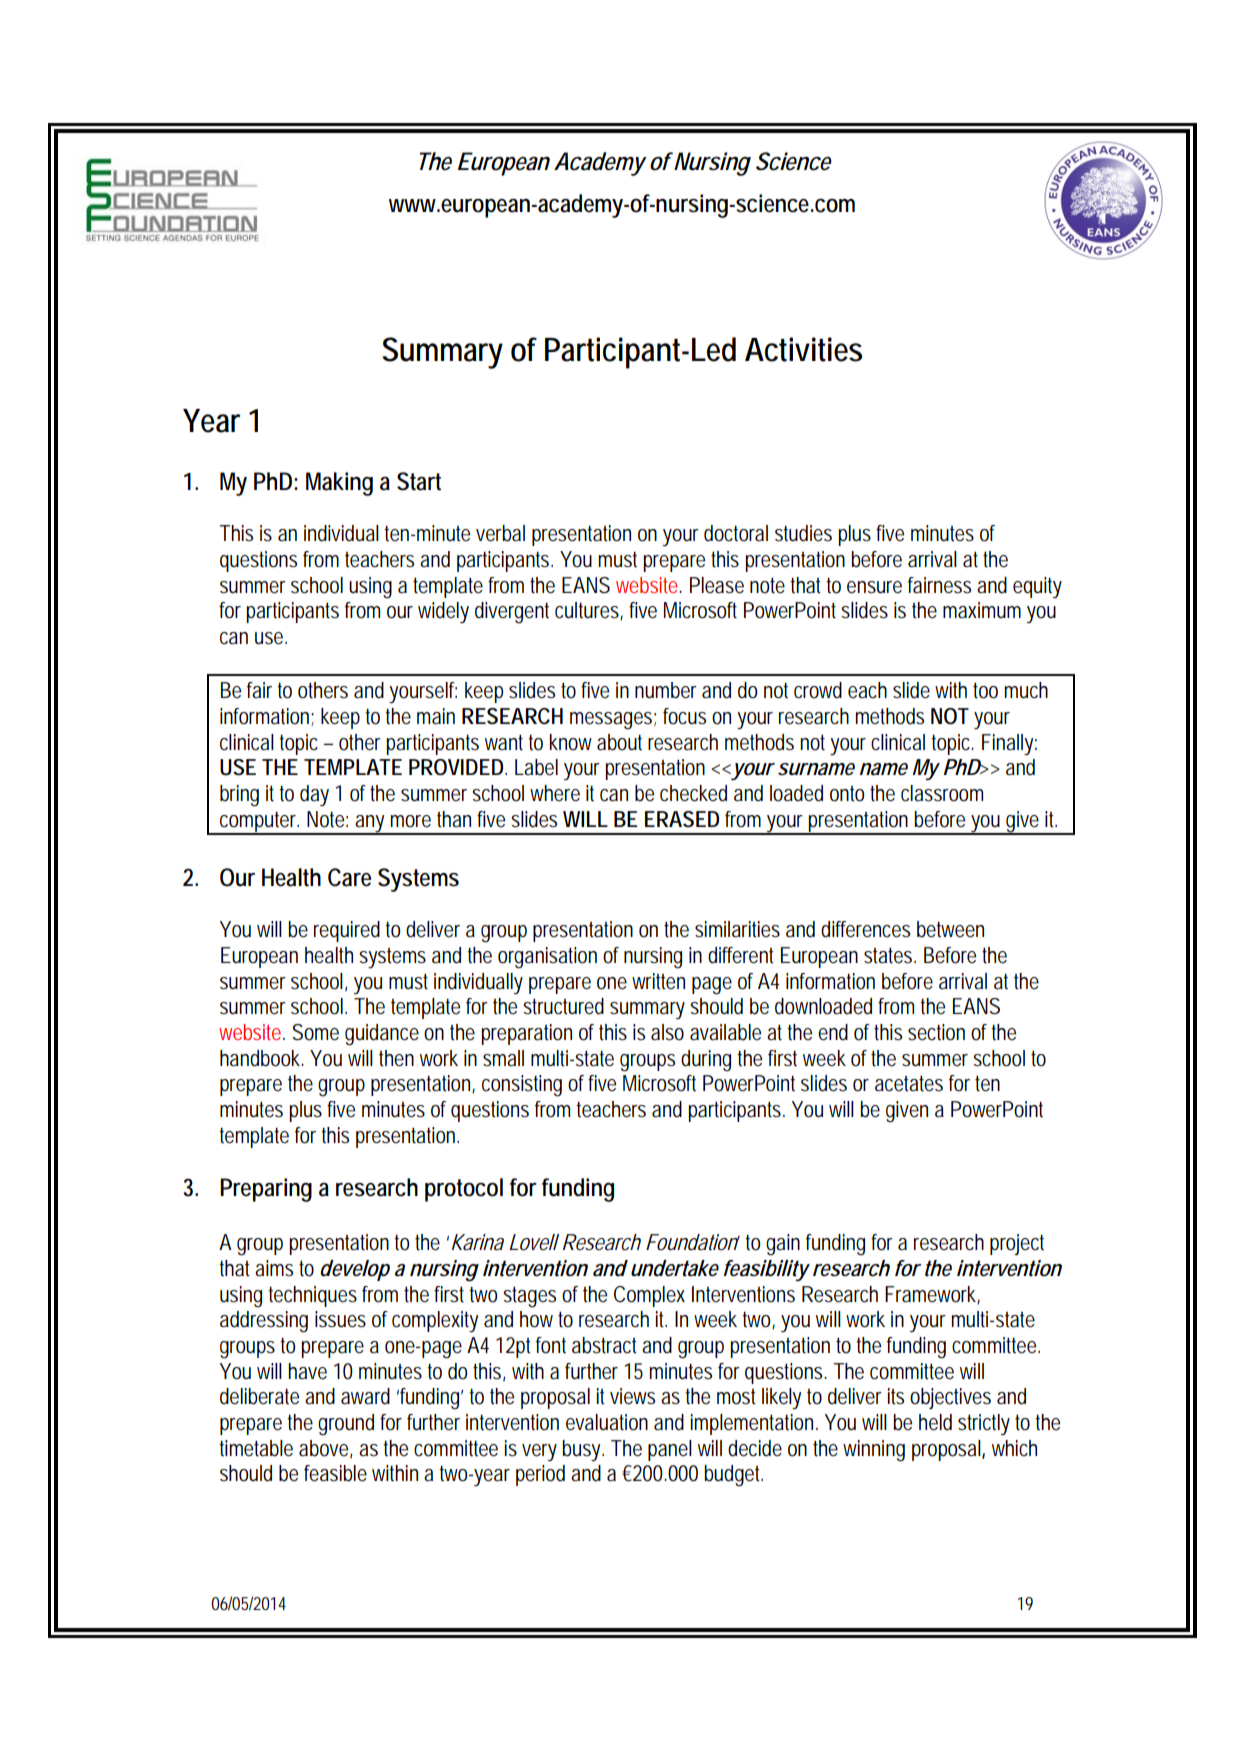 Image resolution: width=1245 pixels, height=1762 pixels. I want to click on Activities, so click(803, 349).
